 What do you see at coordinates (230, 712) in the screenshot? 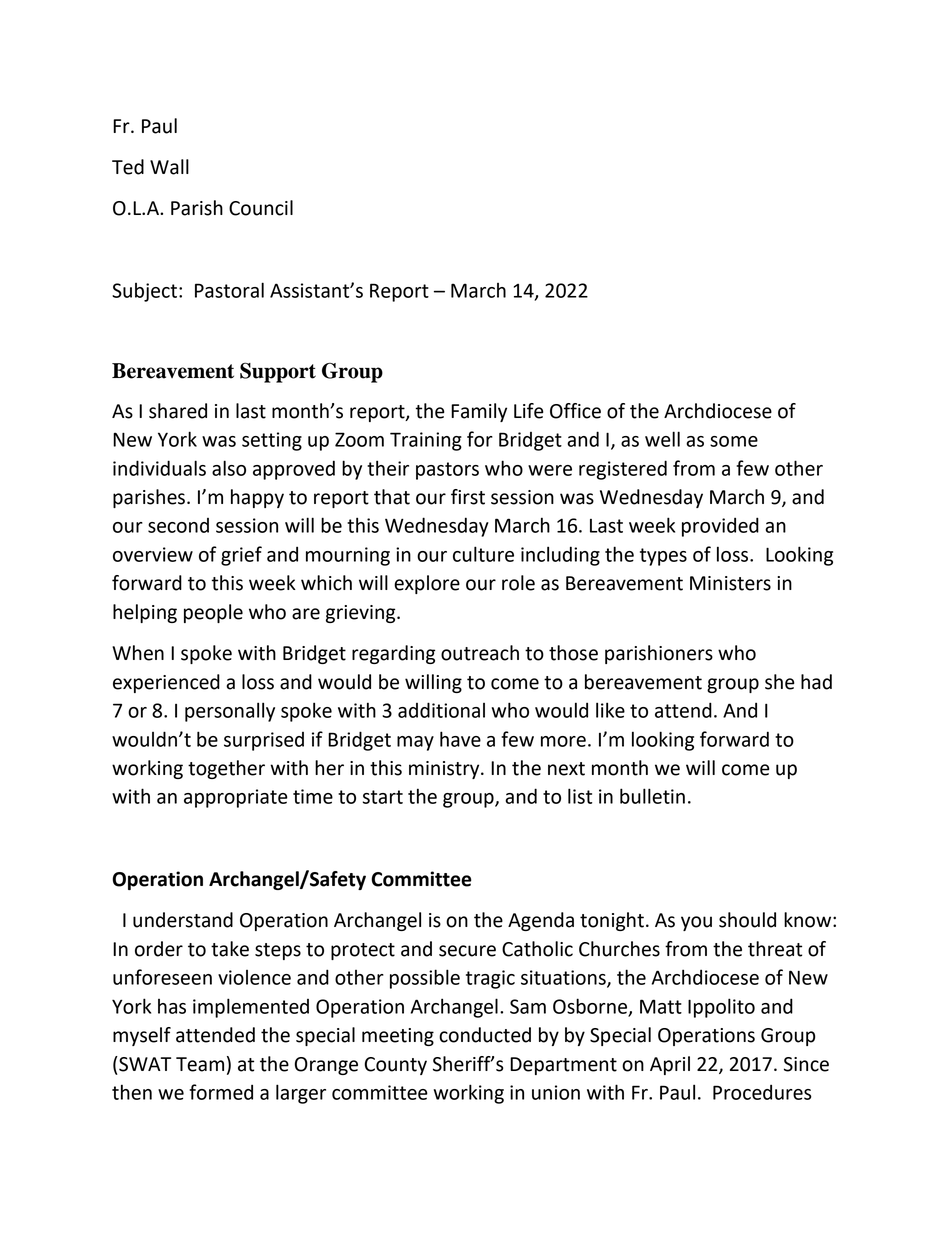
I see `personally` at bounding box center [230, 712].
